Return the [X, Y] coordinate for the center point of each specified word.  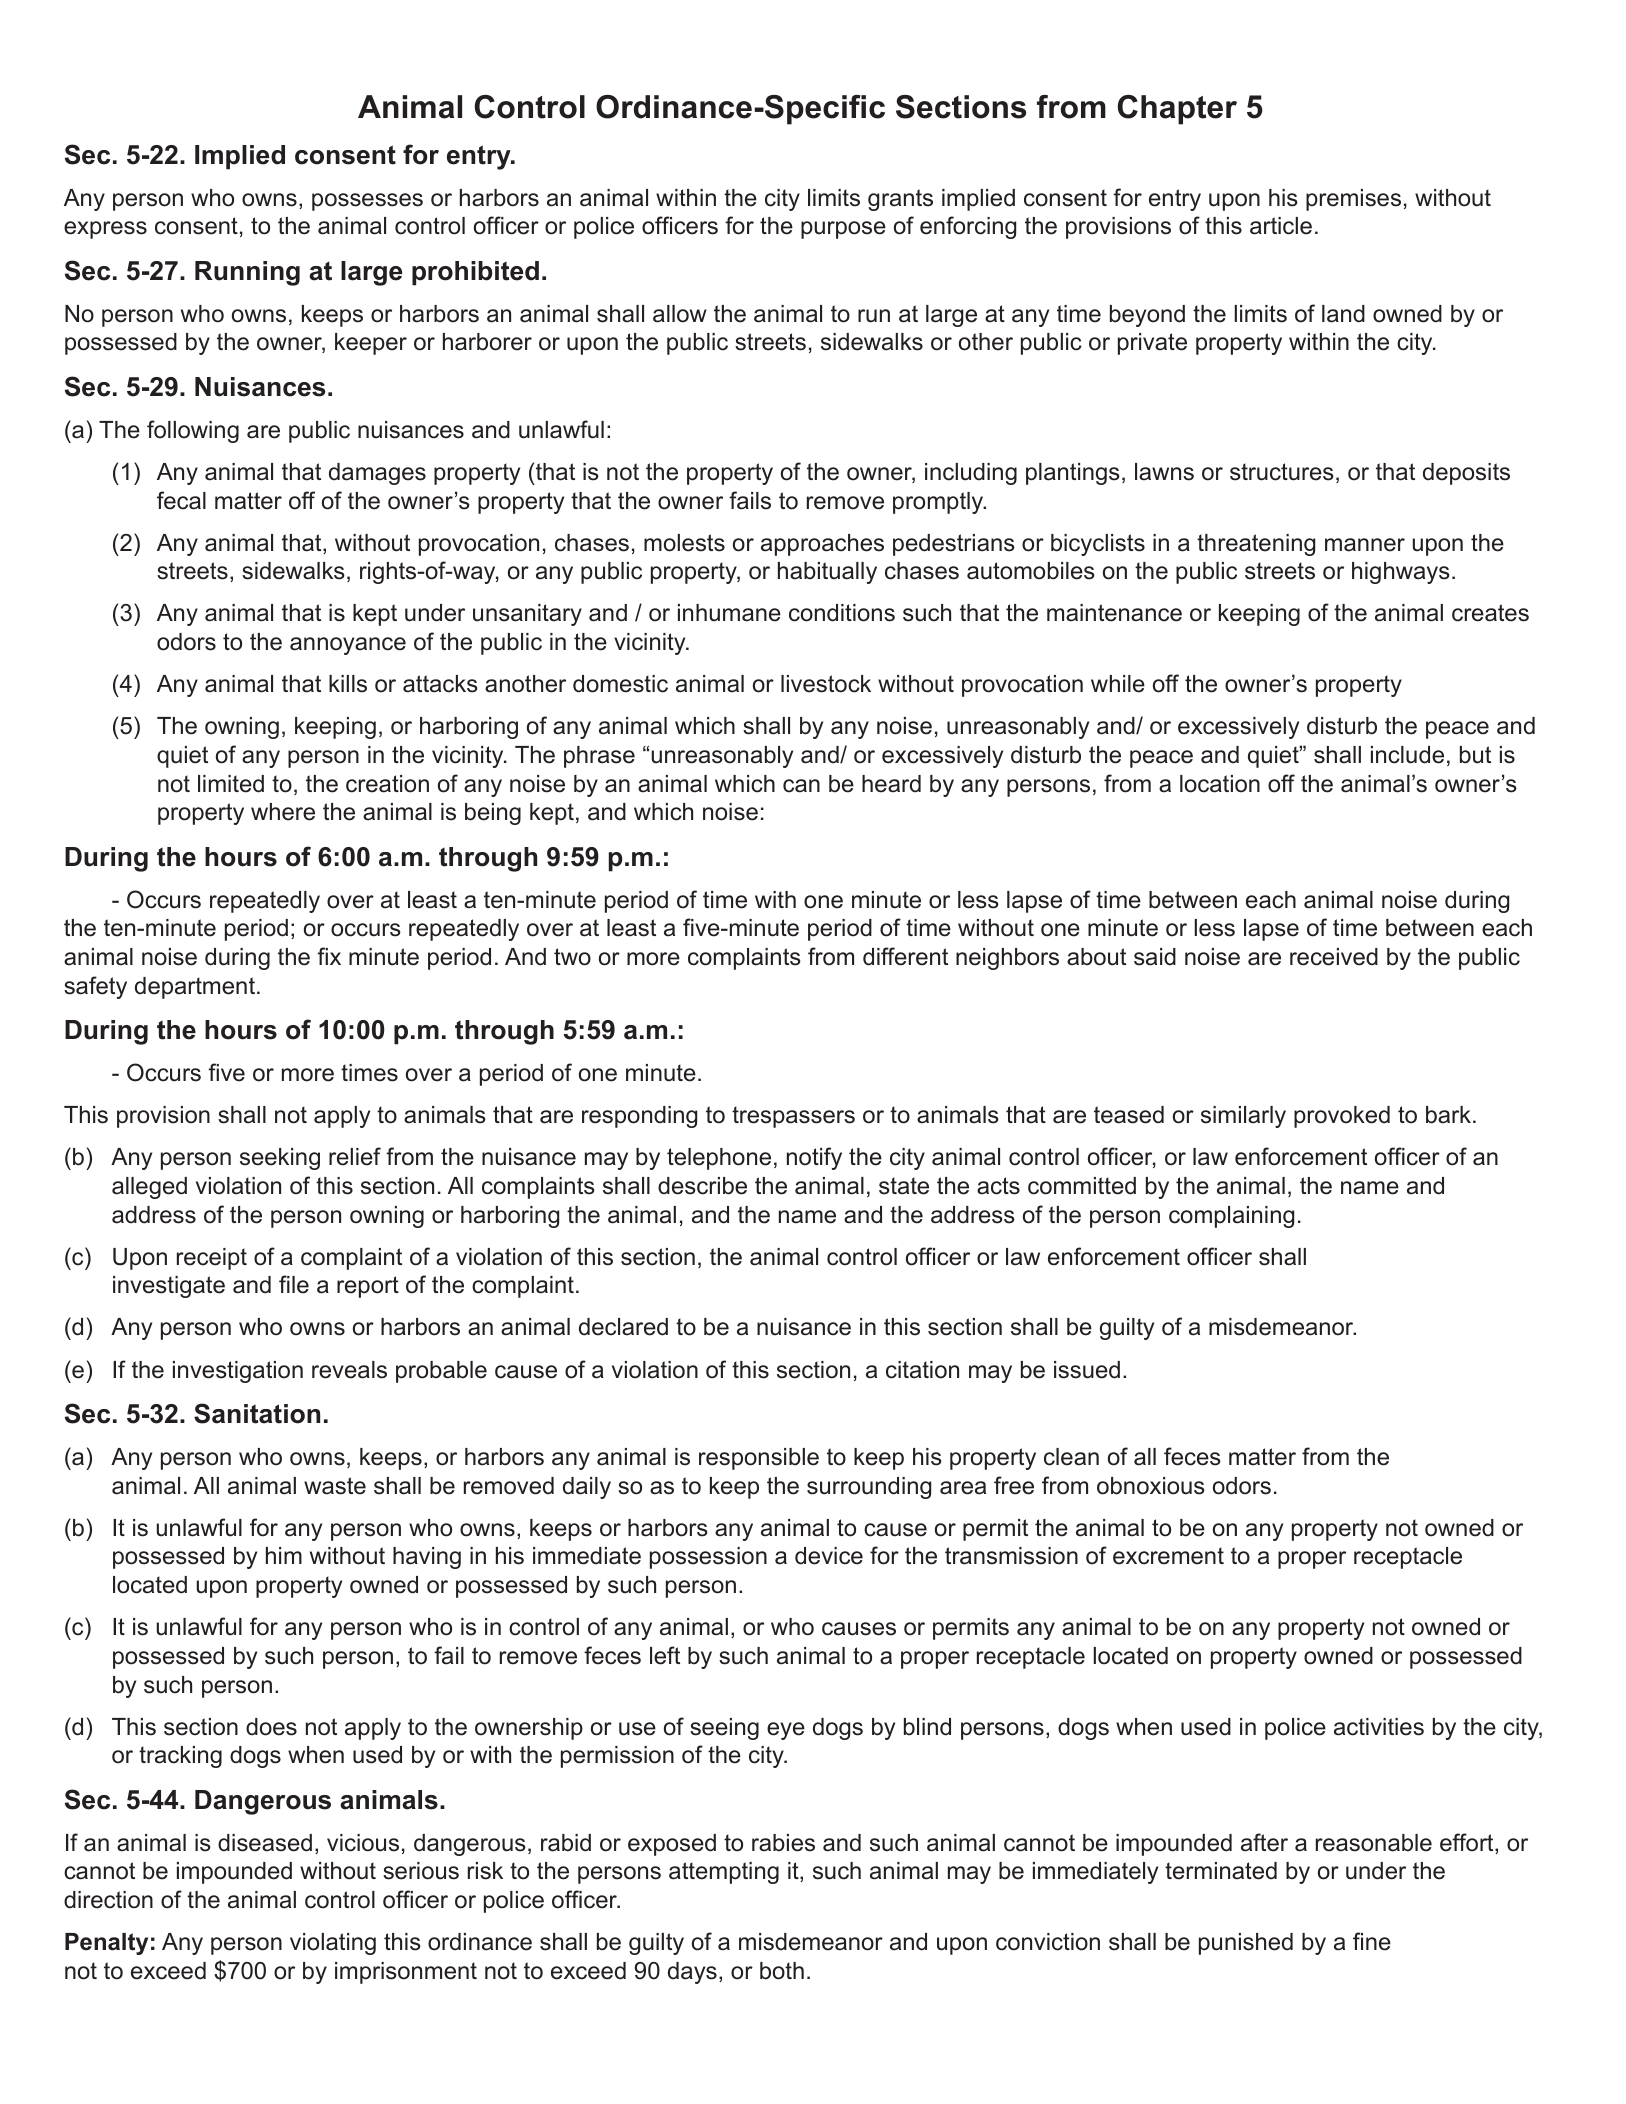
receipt [212, 1259]
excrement [1168, 1556]
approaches [822, 545]
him [284, 1555]
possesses [367, 202]
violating [333, 1944]
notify [814, 1158]
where [283, 812]
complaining [1231, 1217]
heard [891, 784]
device [829, 1556]
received [1334, 957]
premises [1353, 200]
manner [1365, 545]
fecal [181, 500]
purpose [843, 230]
